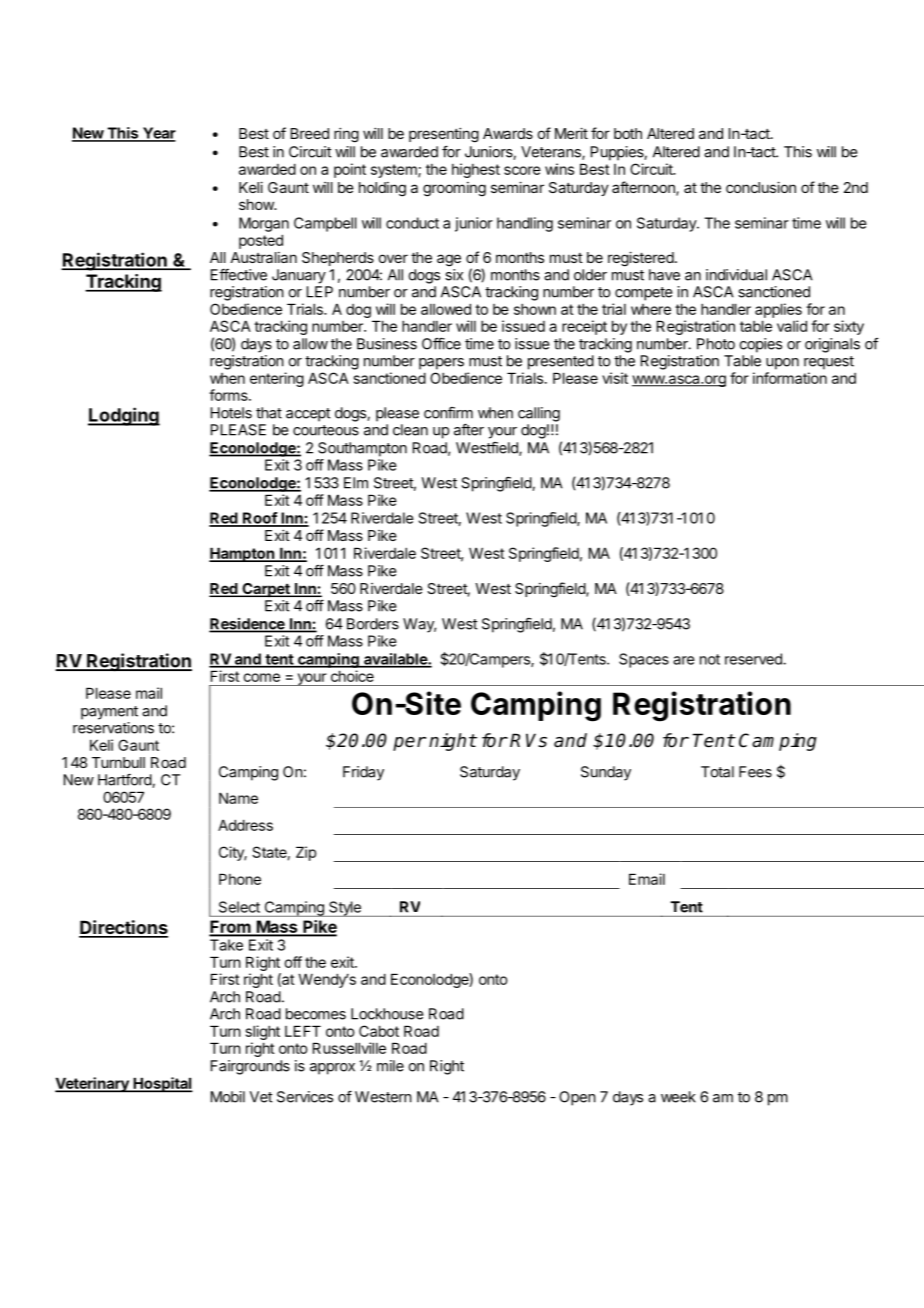  I want to click on Friday, so click(363, 773).
